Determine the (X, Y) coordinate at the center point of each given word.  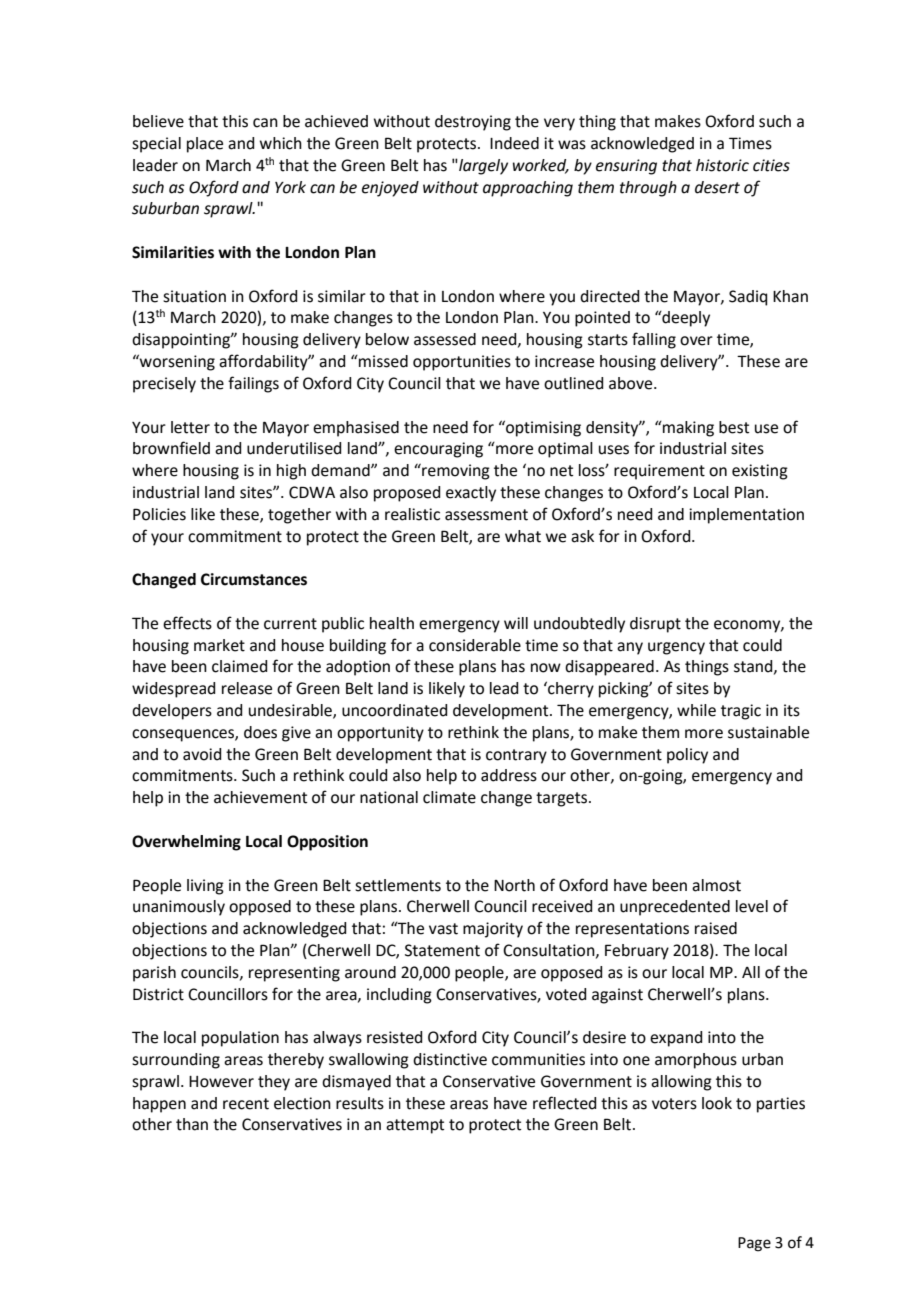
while (696, 710)
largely (482, 167)
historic (722, 165)
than (192, 1124)
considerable (475, 645)
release (247, 688)
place (205, 145)
